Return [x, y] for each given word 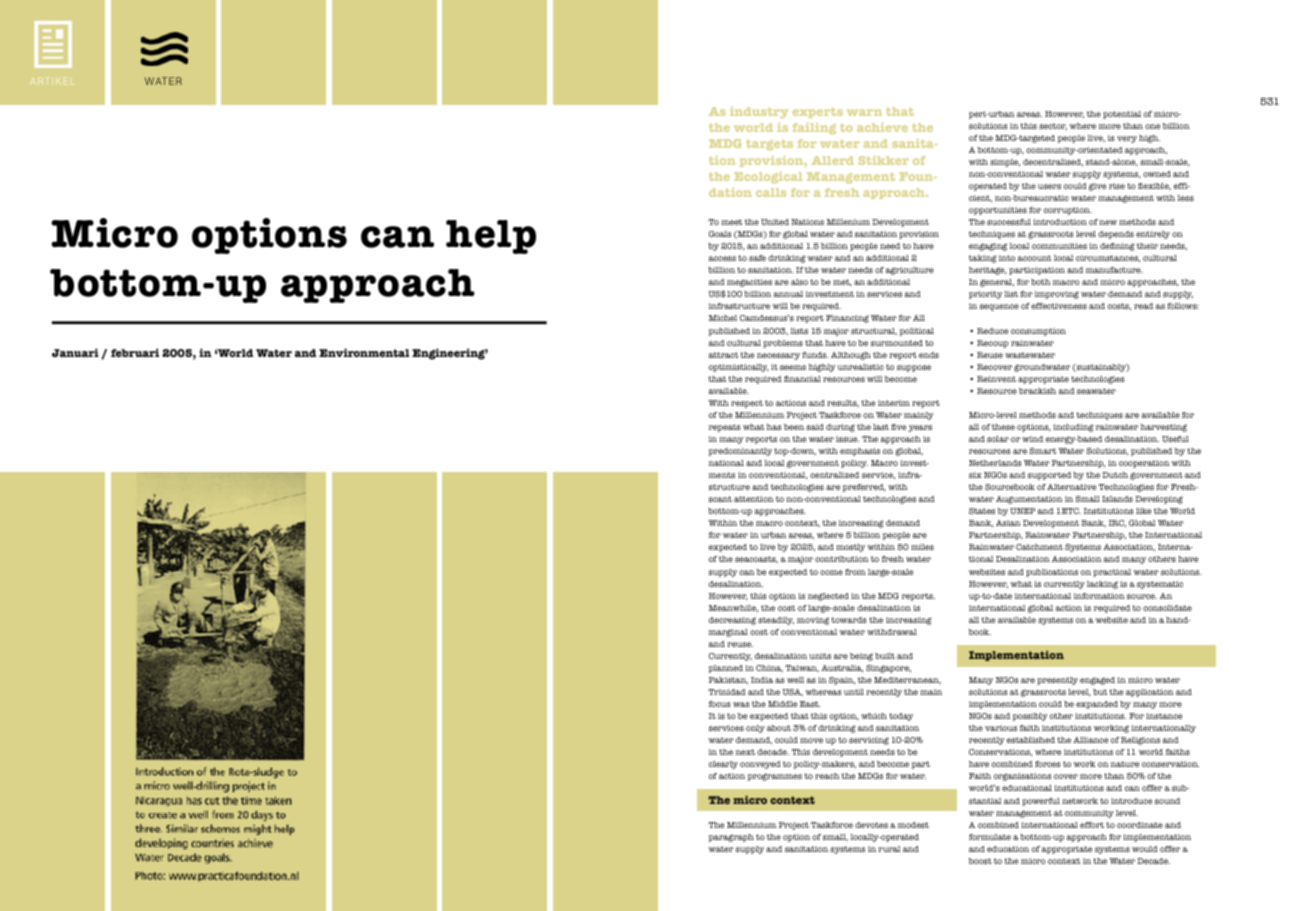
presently [1057, 681]
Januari [75, 352]
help [491, 237]
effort [1092, 825]
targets [769, 145]
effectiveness [1059, 306]
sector [1053, 126]
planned [725, 669]
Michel [723, 318]
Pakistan [728, 680]
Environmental [364, 352]
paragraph [731, 838]
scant [720, 499]
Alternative [1071, 487]
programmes [774, 777]
